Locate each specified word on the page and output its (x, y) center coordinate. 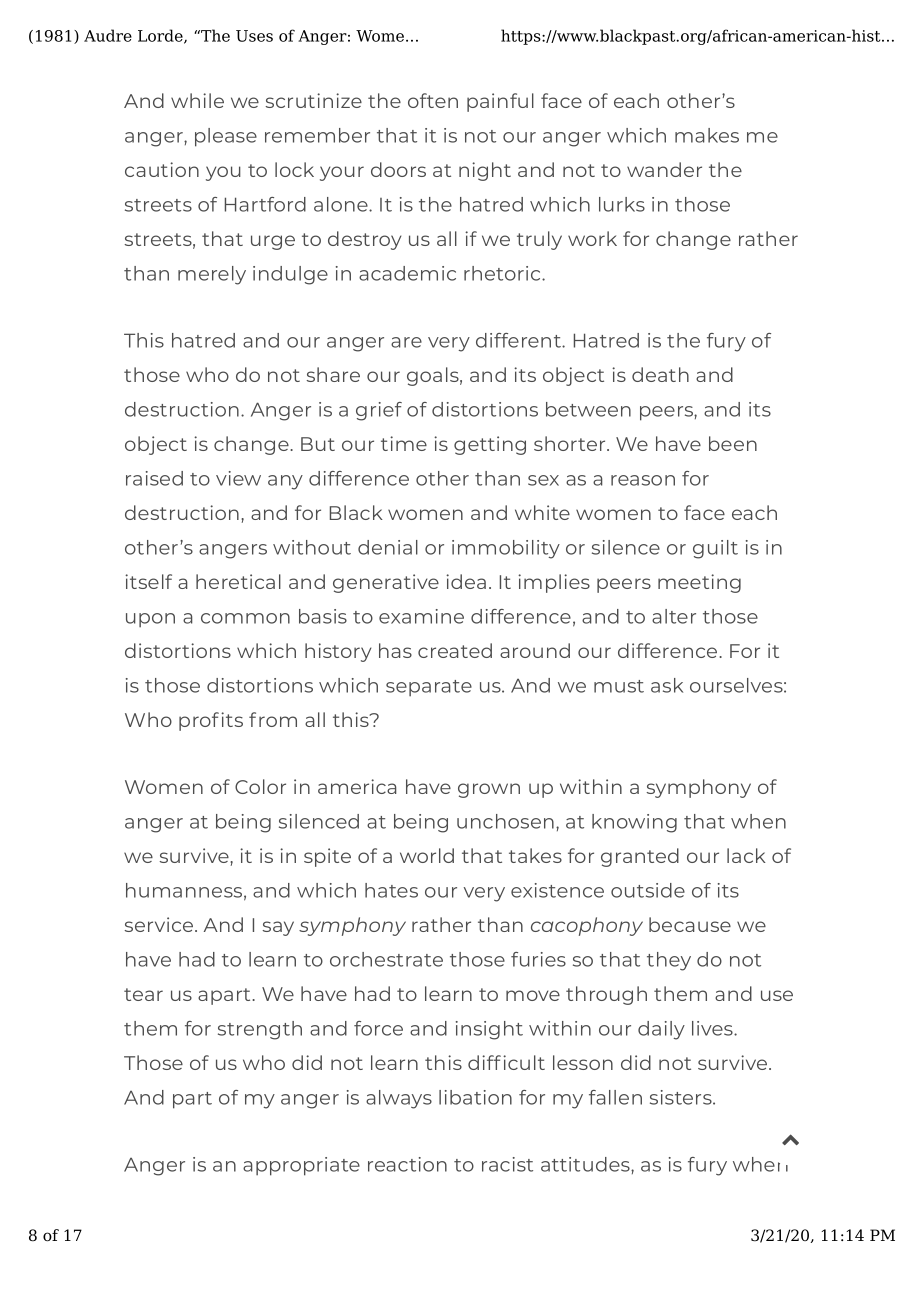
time (404, 443)
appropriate (301, 1166)
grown (489, 790)
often (433, 100)
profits (211, 721)
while (197, 100)
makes (707, 135)
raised (154, 478)
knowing (634, 823)
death (660, 374)
